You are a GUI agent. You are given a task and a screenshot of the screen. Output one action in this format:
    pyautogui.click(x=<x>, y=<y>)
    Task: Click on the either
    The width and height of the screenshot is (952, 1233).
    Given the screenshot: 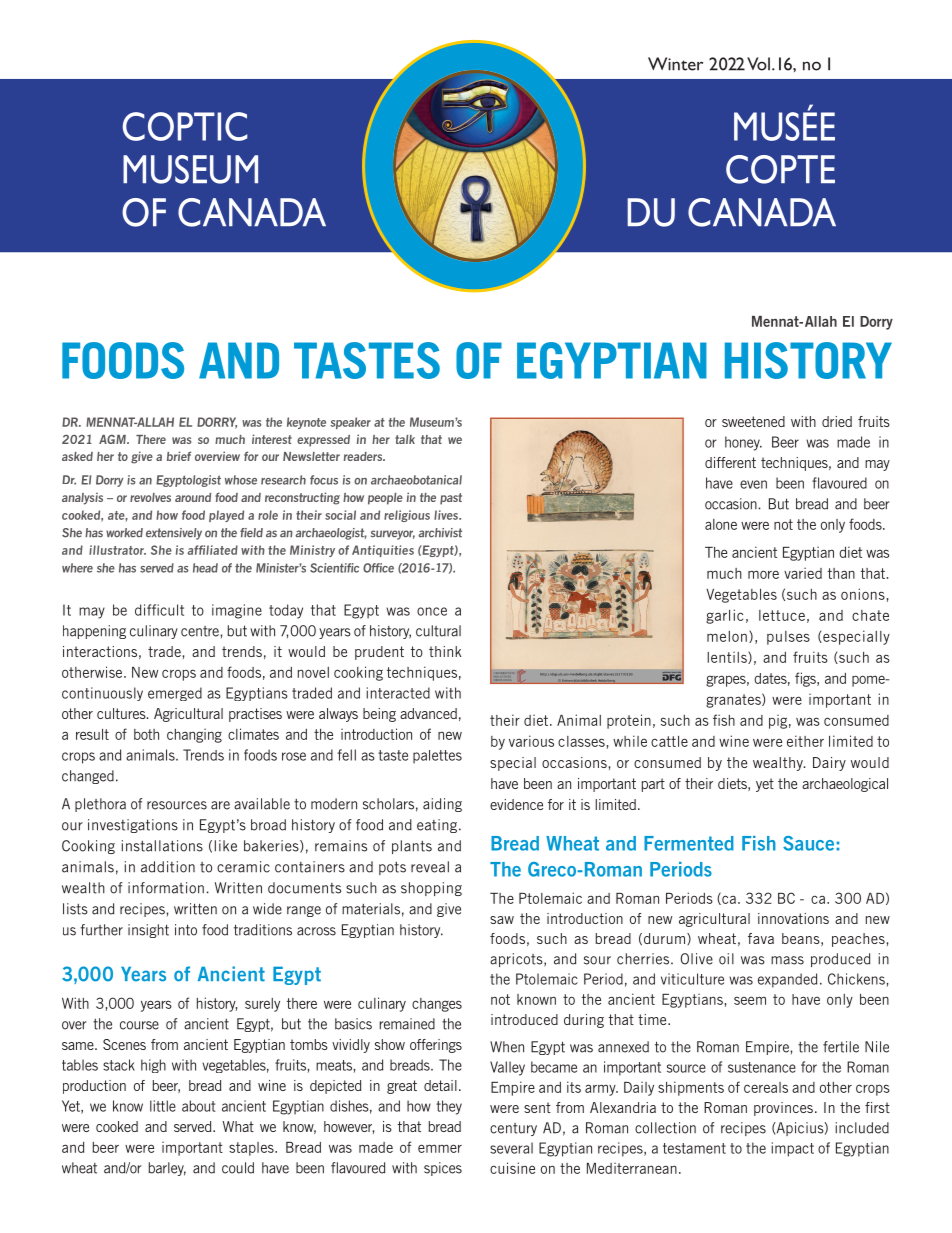 What is the action you would take?
    pyautogui.click(x=805, y=741)
